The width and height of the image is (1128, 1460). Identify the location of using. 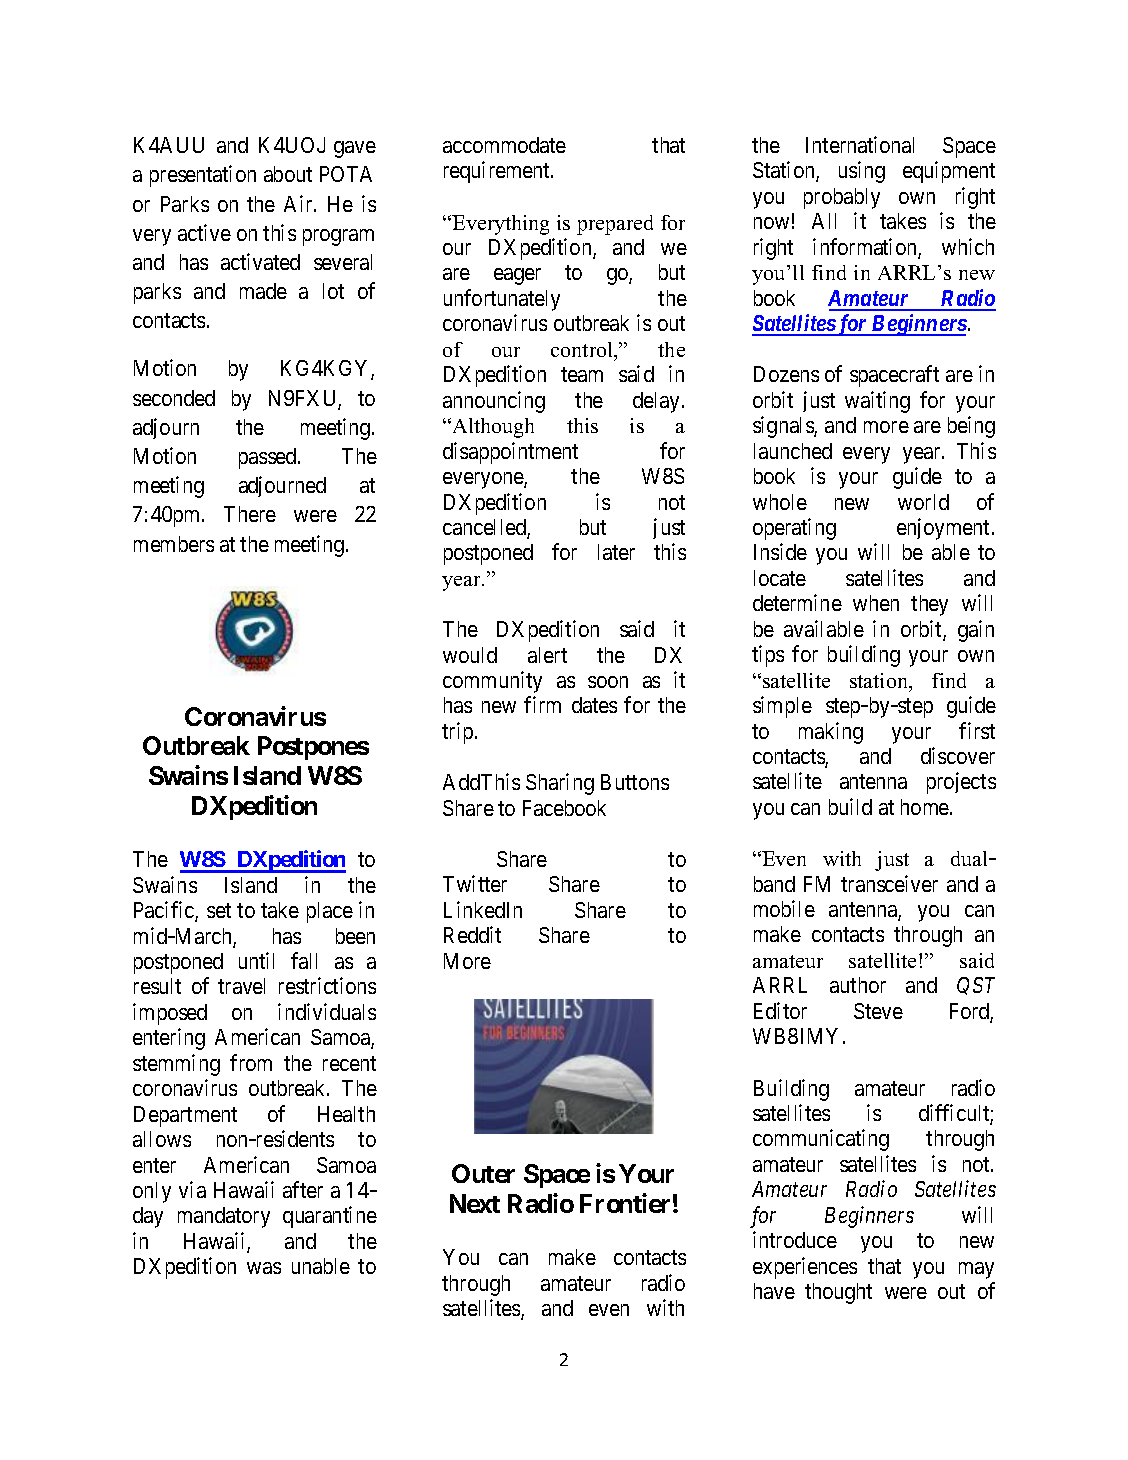
(862, 172).
